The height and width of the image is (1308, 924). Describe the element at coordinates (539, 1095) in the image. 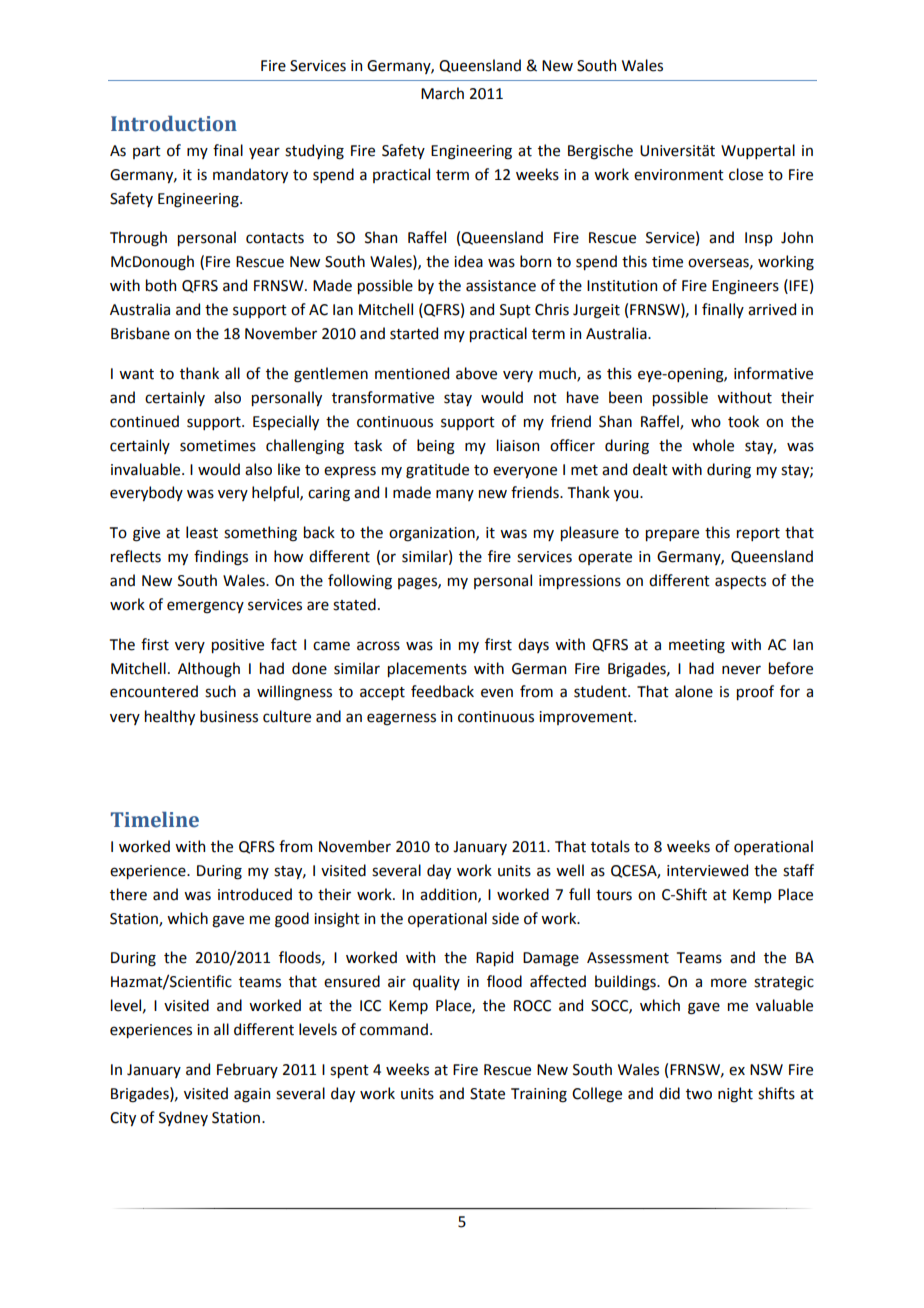

I see `Training` at that location.
